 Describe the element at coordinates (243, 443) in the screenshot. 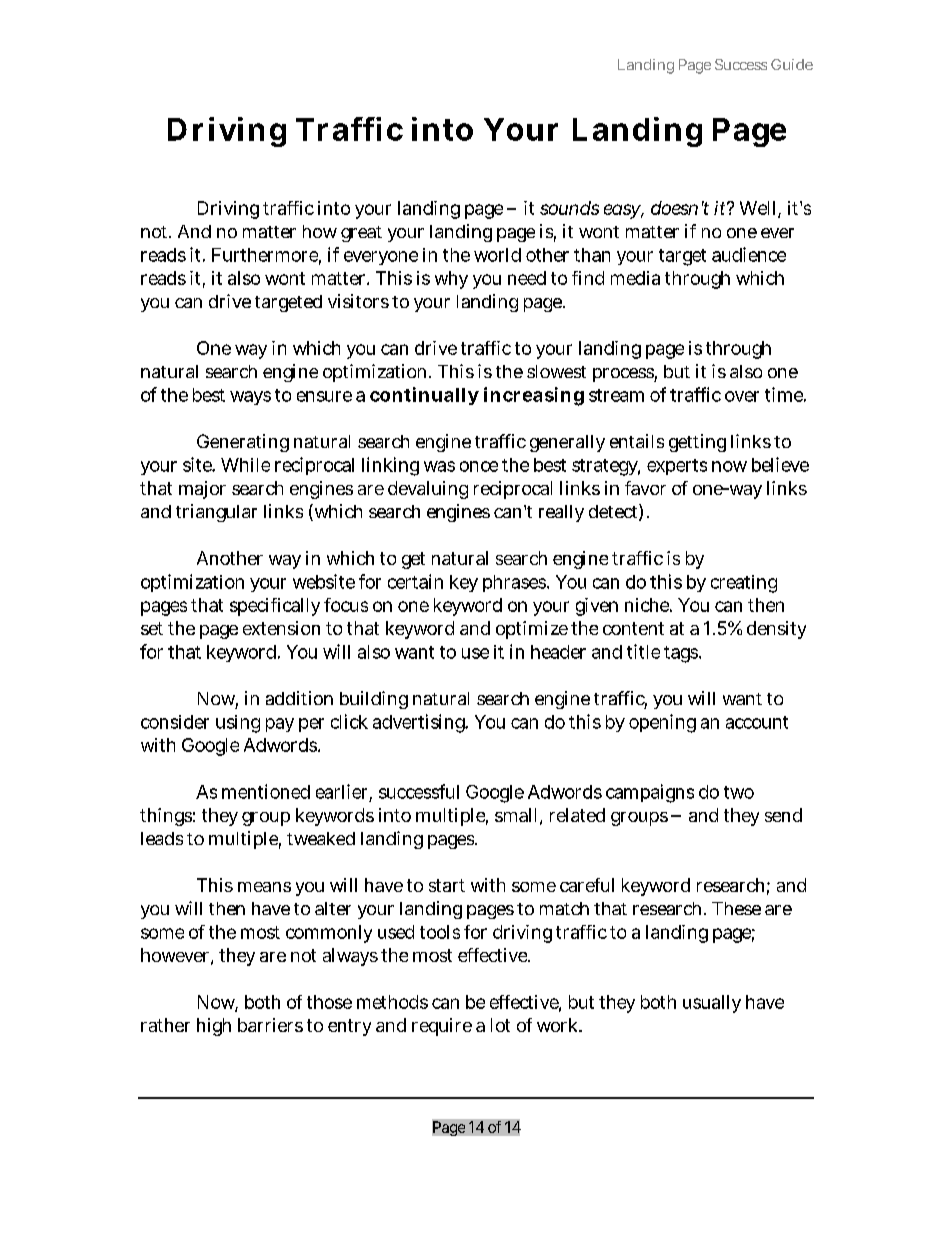

I see `Generating` at that location.
